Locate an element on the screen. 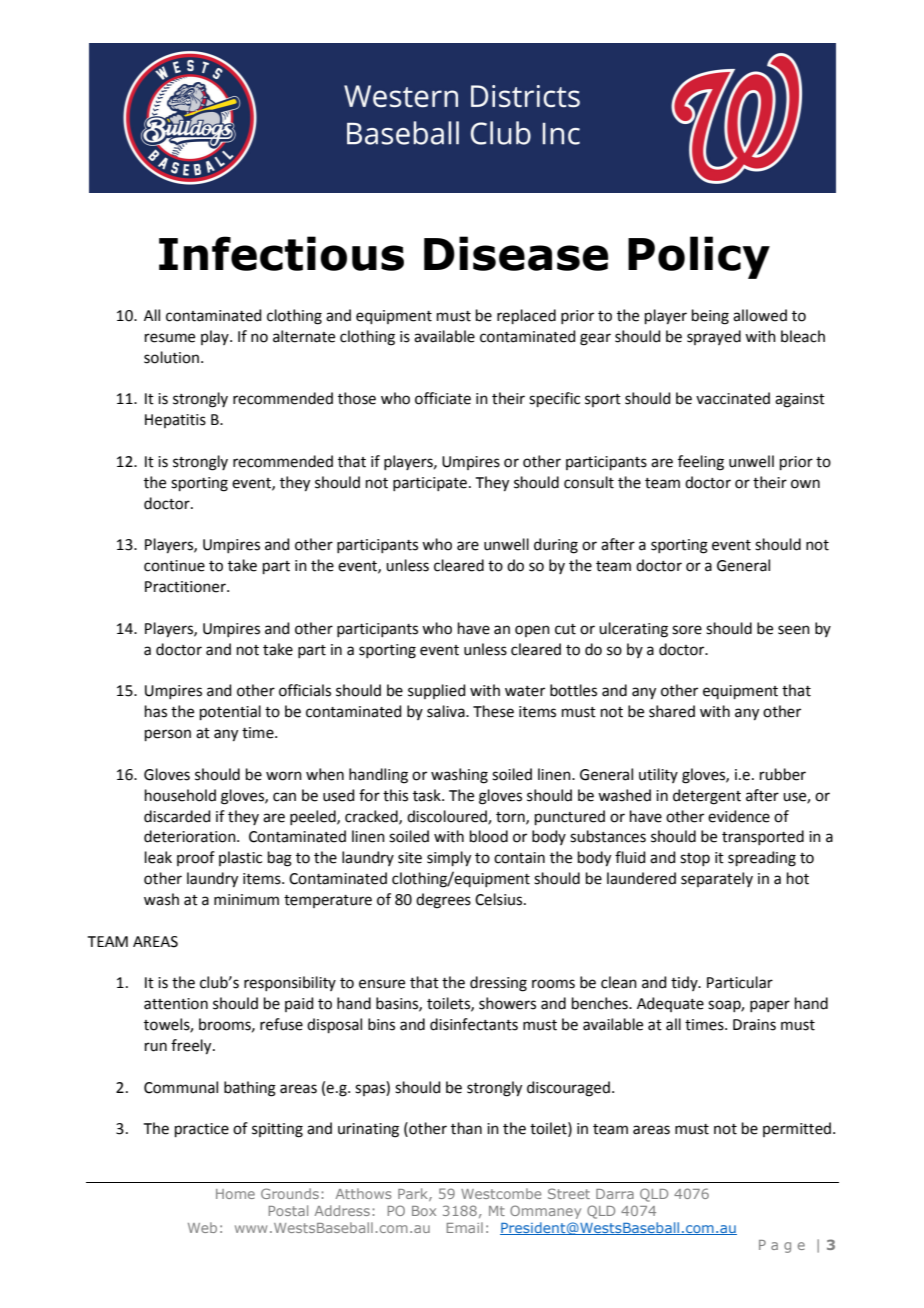 Image resolution: width=924 pixels, height=1308 pixels. tidy is located at coordinates (685, 983).
